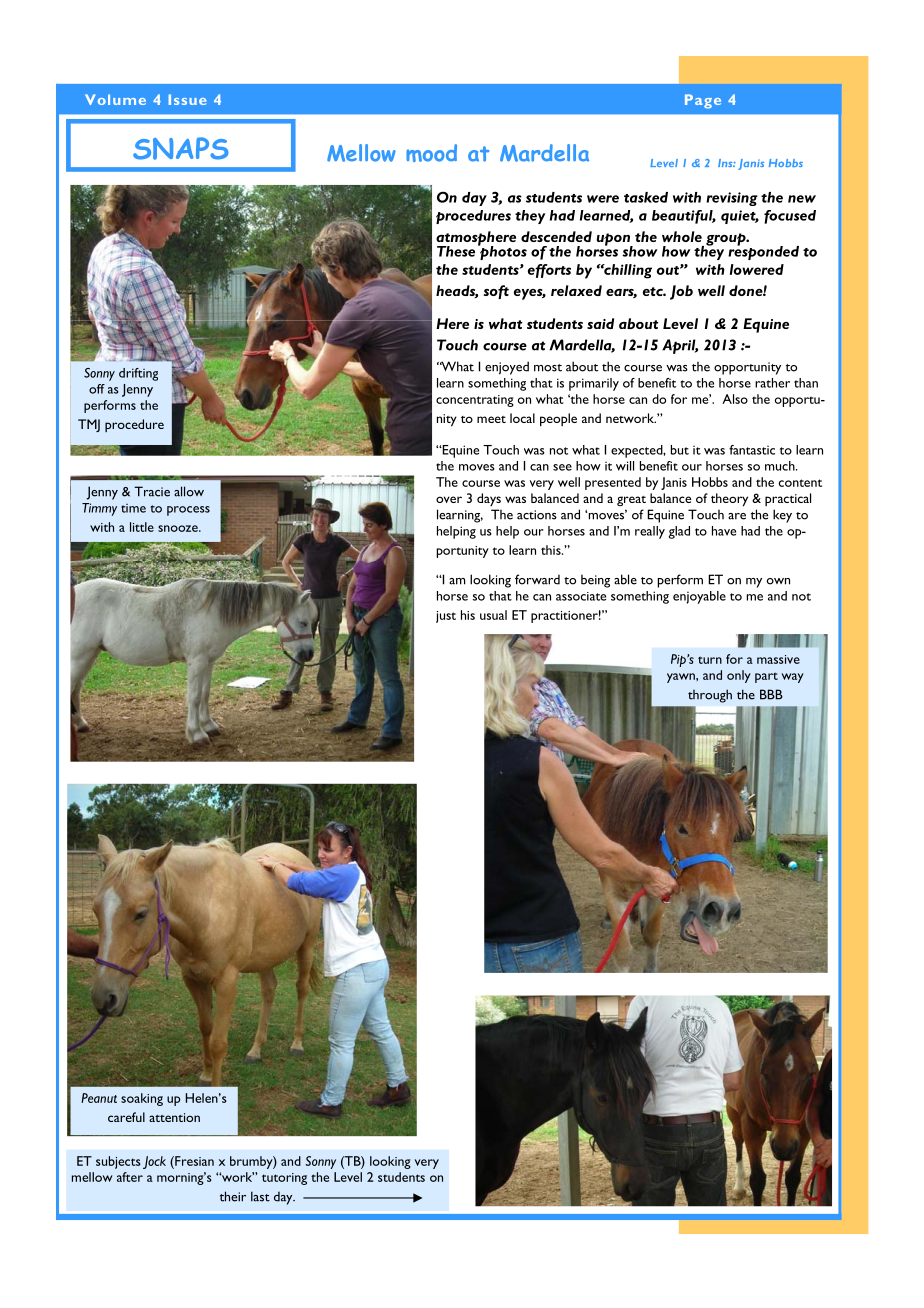 The height and width of the page is (1308, 924). I want to click on tutoring, so click(284, 1179).
